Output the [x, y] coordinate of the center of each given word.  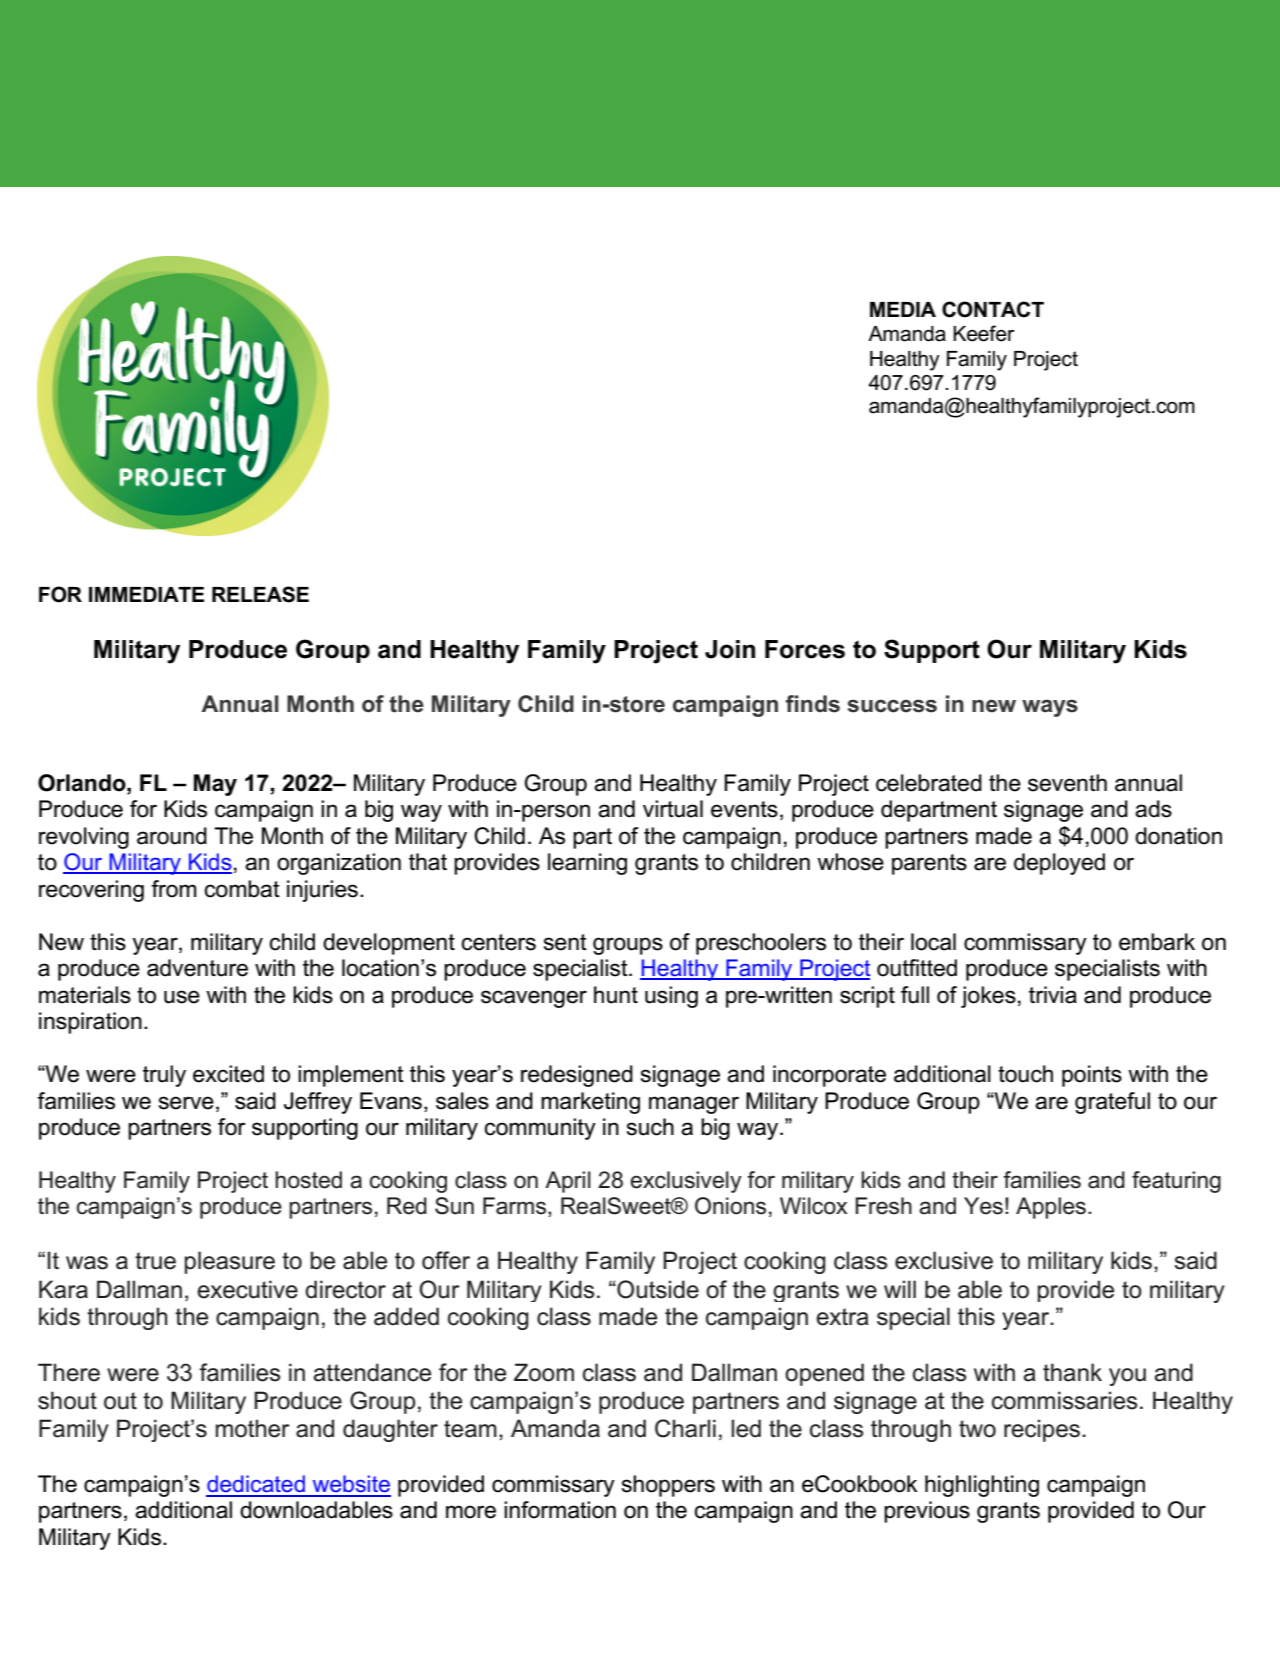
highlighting [982, 1486]
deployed [1059, 864]
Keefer [984, 333]
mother [253, 1428]
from [174, 889]
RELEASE [260, 594]
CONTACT [993, 309]
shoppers [668, 1486]
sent [565, 942]
